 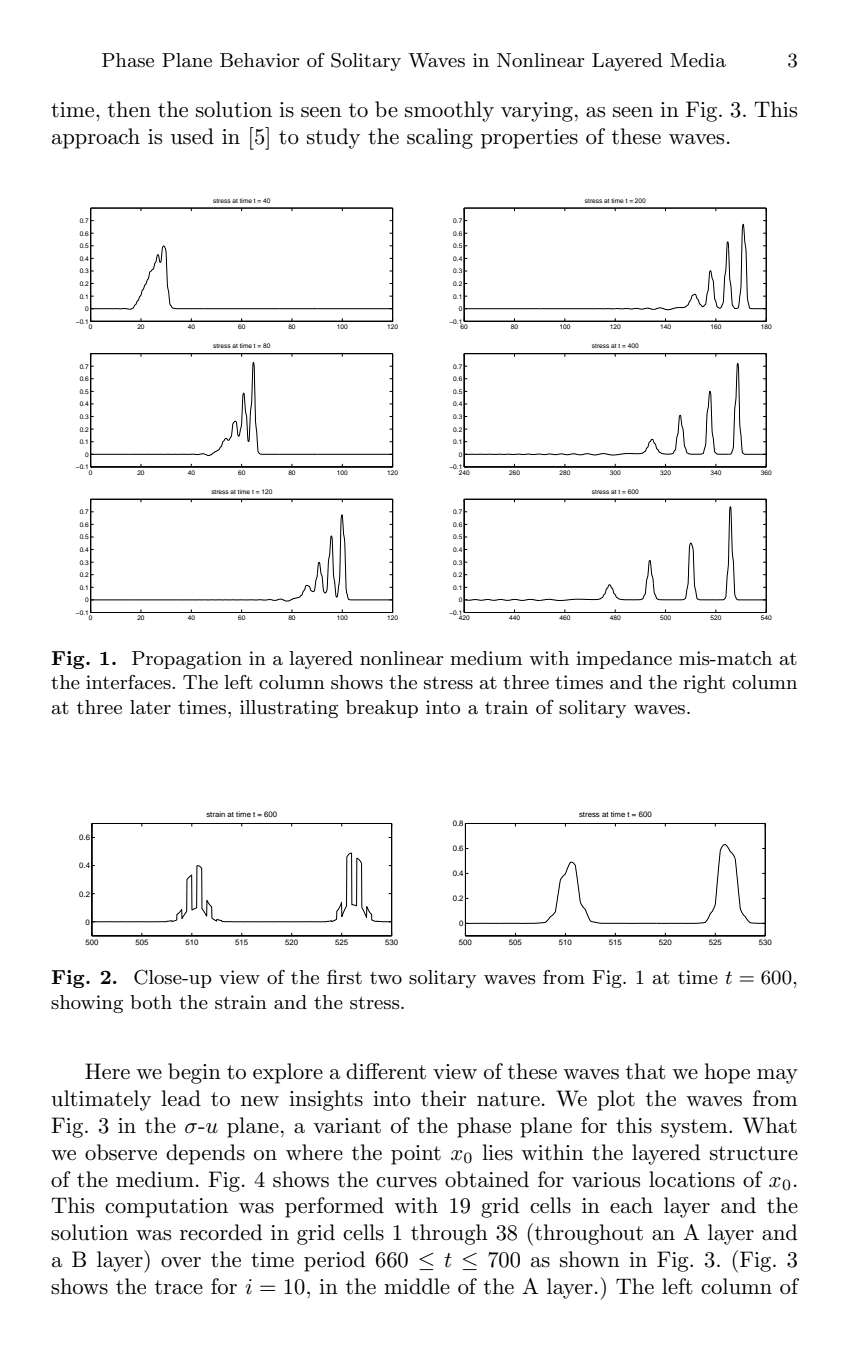 I want to click on breakup, so click(x=382, y=709).
